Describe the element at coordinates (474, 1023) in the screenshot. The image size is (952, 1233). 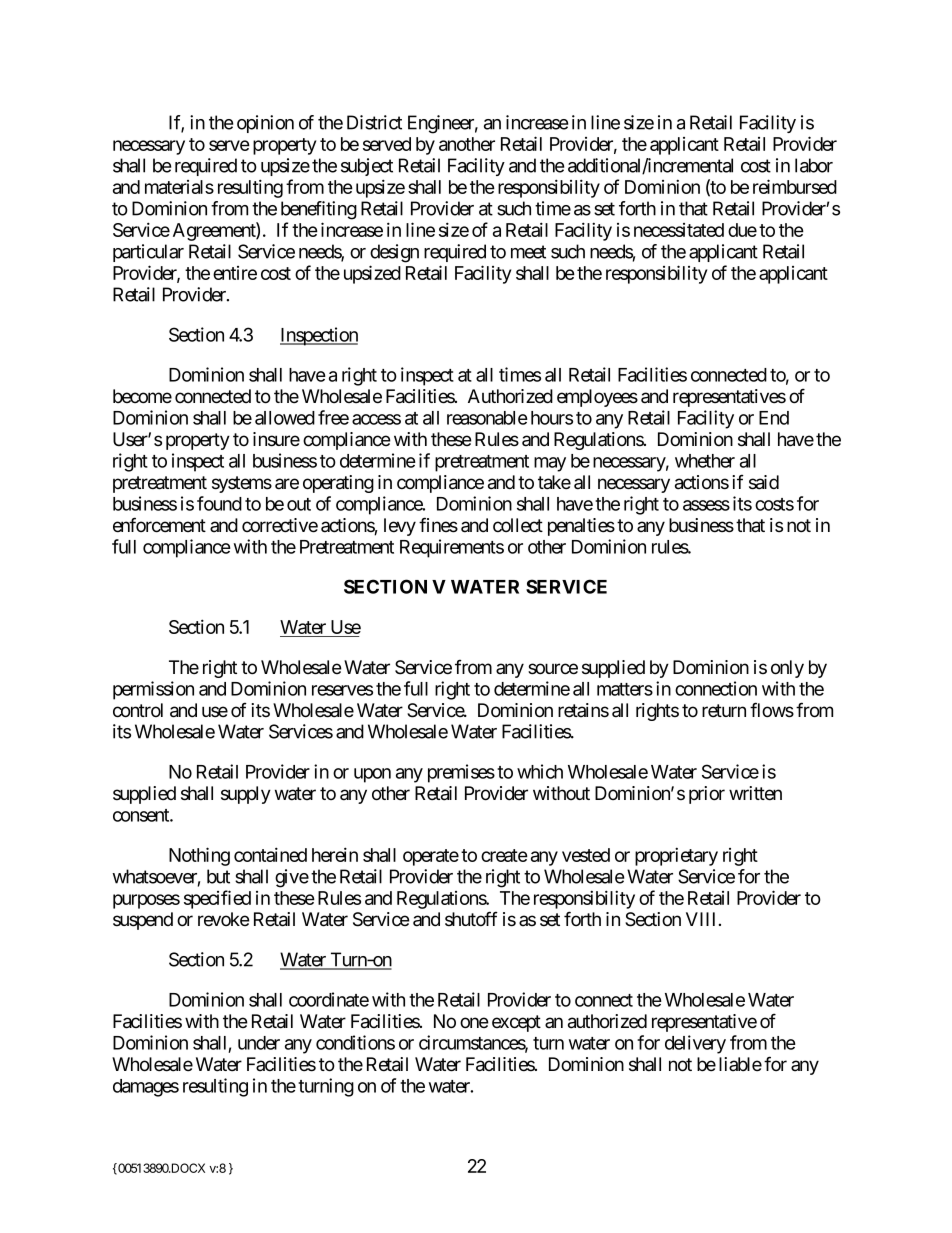
I see `one` at that location.
